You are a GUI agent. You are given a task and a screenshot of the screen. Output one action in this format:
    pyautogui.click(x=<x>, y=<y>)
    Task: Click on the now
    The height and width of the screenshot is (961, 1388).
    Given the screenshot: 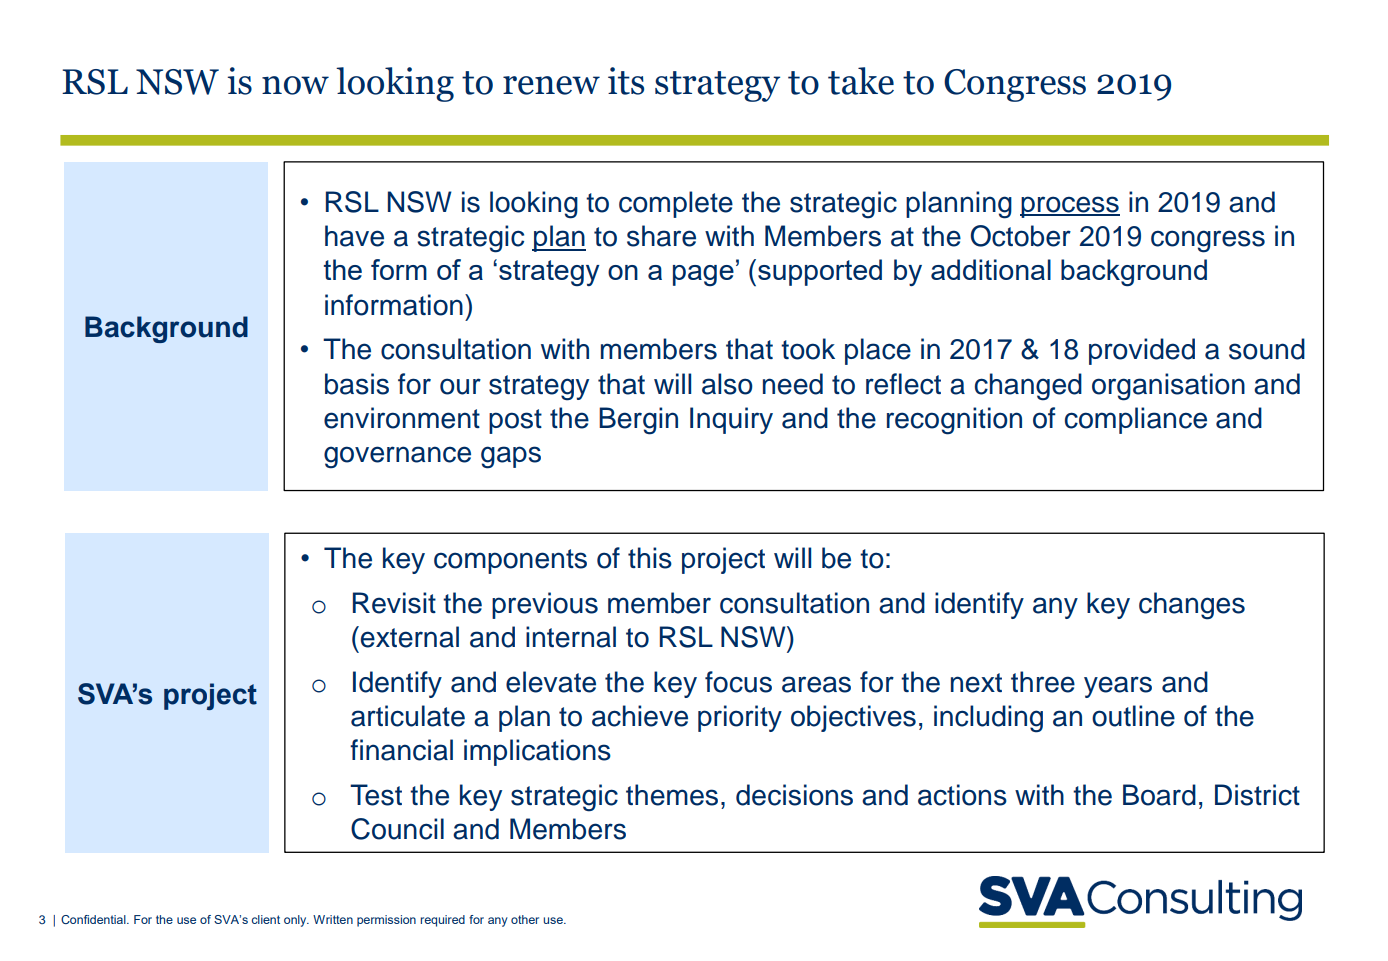 What is the action you would take?
    pyautogui.click(x=295, y=85)
